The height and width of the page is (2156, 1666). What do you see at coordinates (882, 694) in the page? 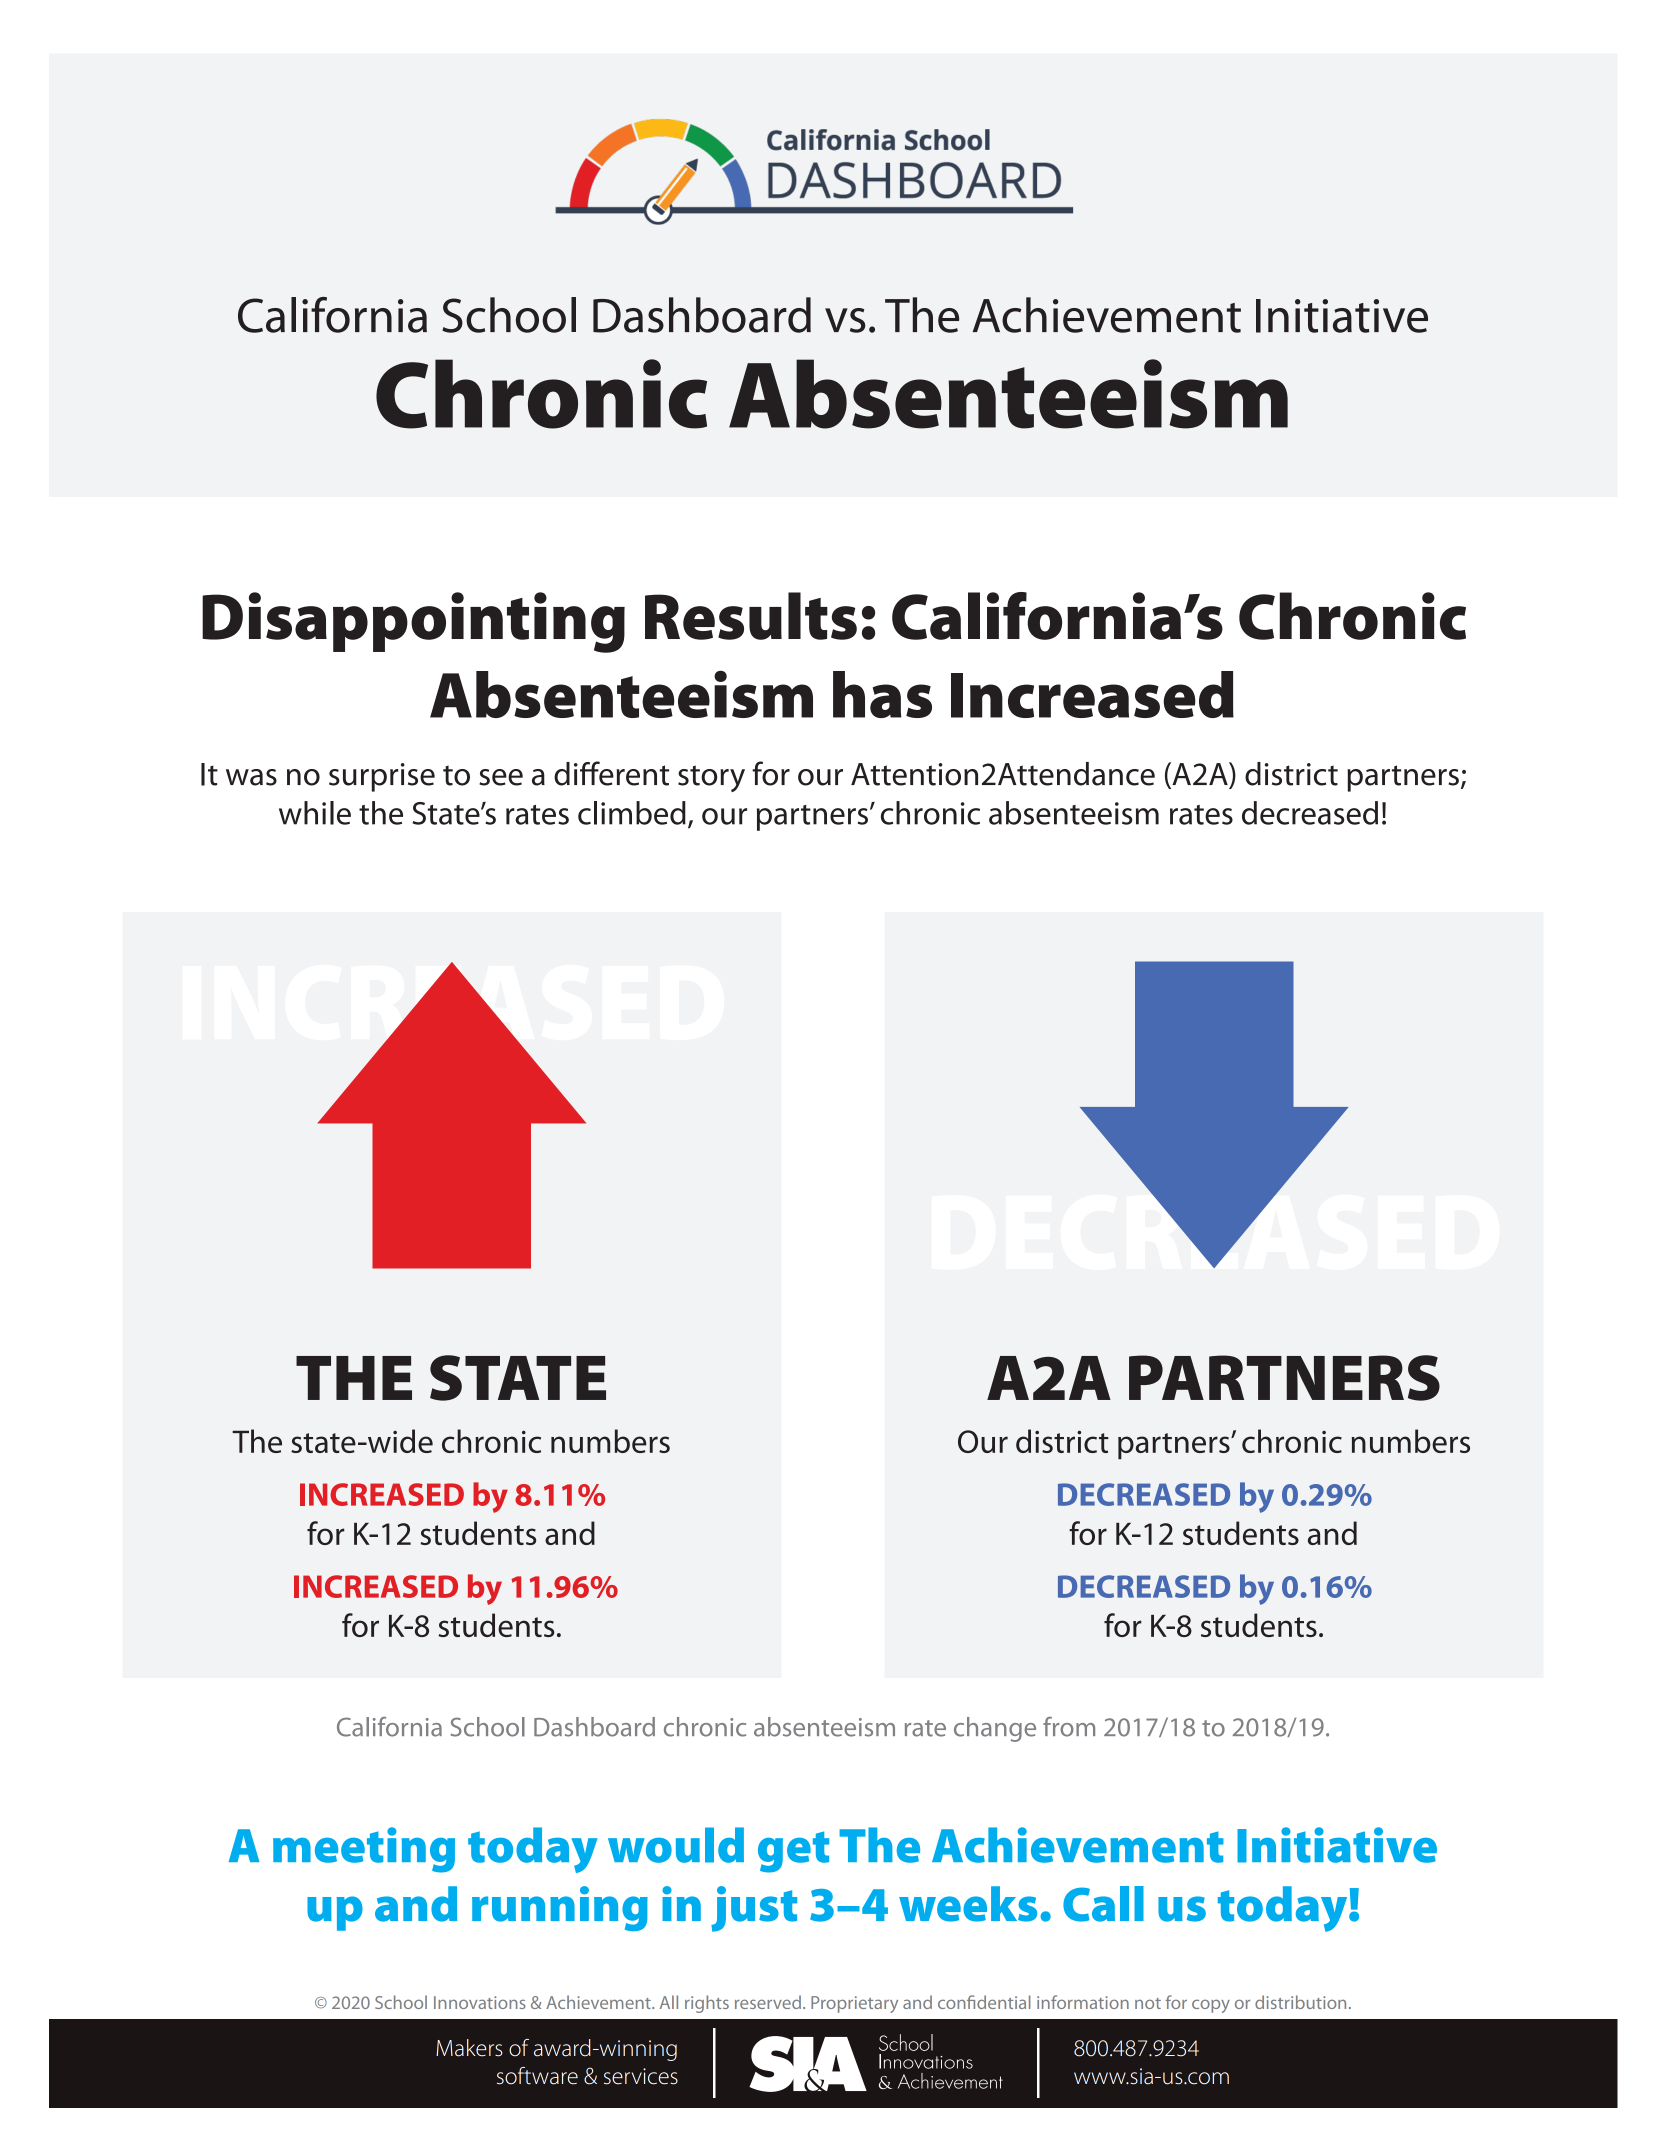
I see `has` at bounding box center [882, 694].
